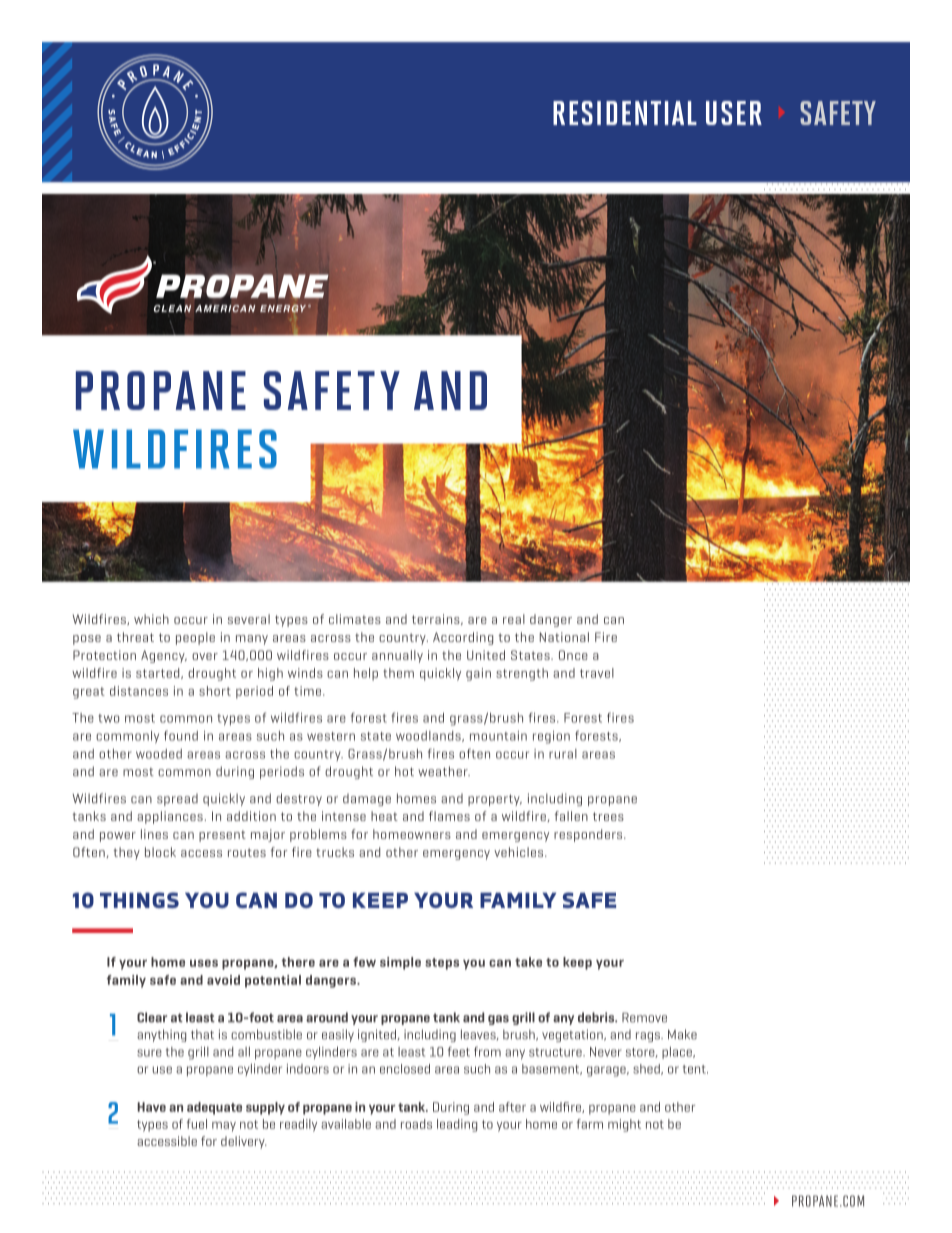 Image resolution: width=952 pixels, height=1233 pixels. What do you see at coordinates (151, 619) in the document?
I see `which` at bounding box center [151, 619].
